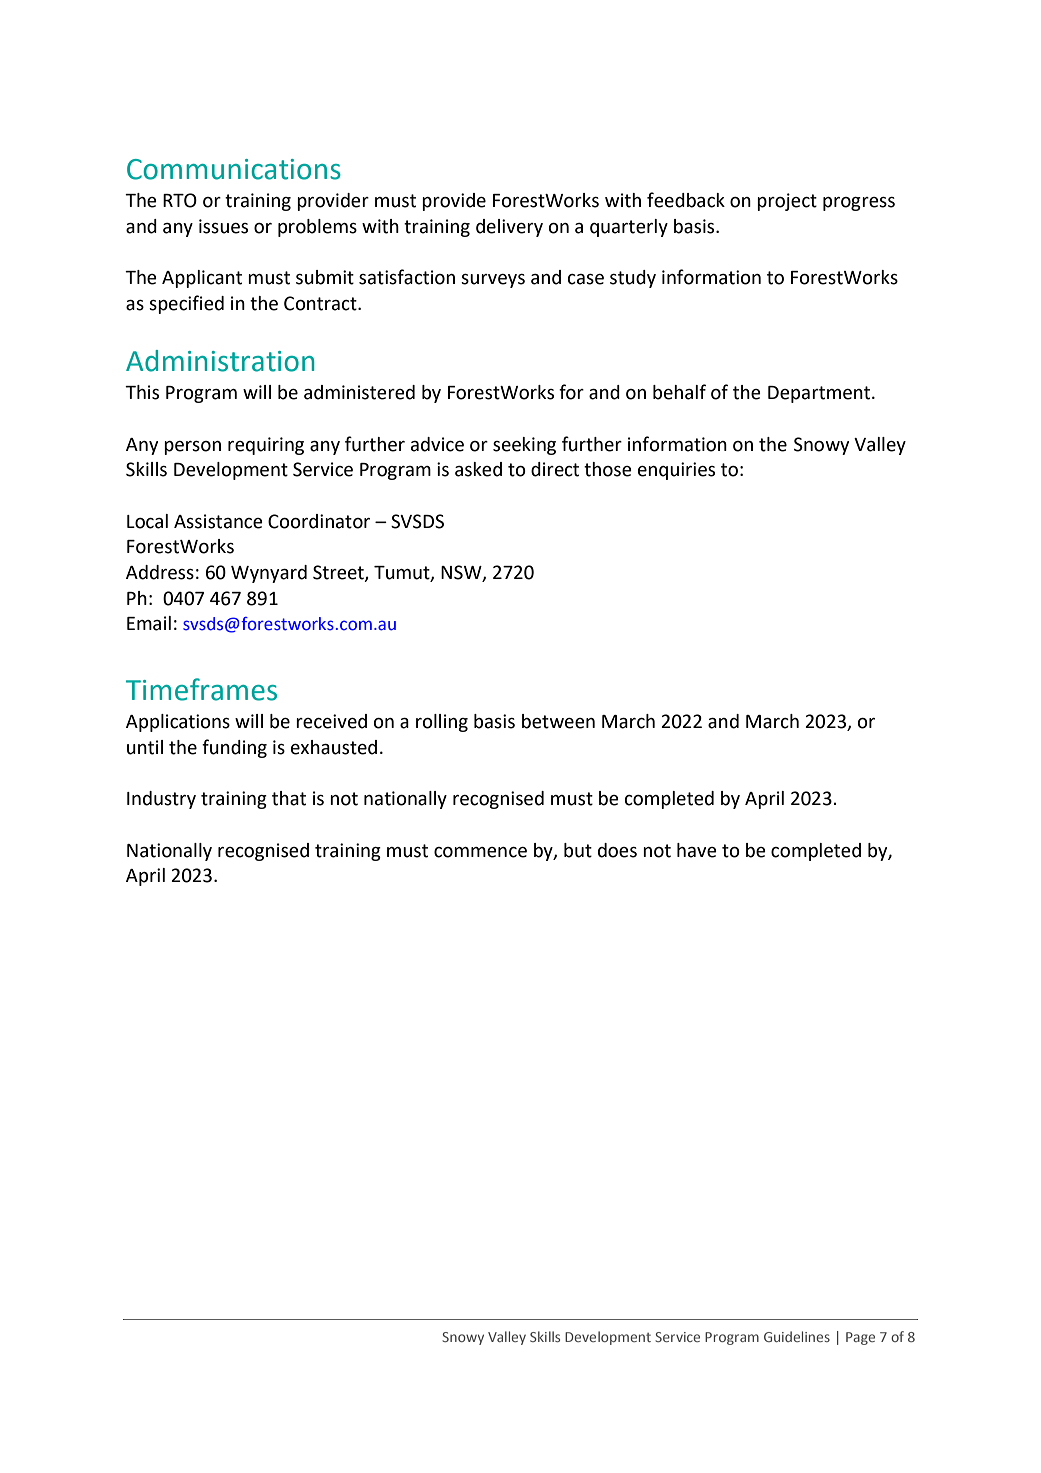  Describe the element at coordinates (797, 1336) in the image. I see `Guidelines` at that location.
